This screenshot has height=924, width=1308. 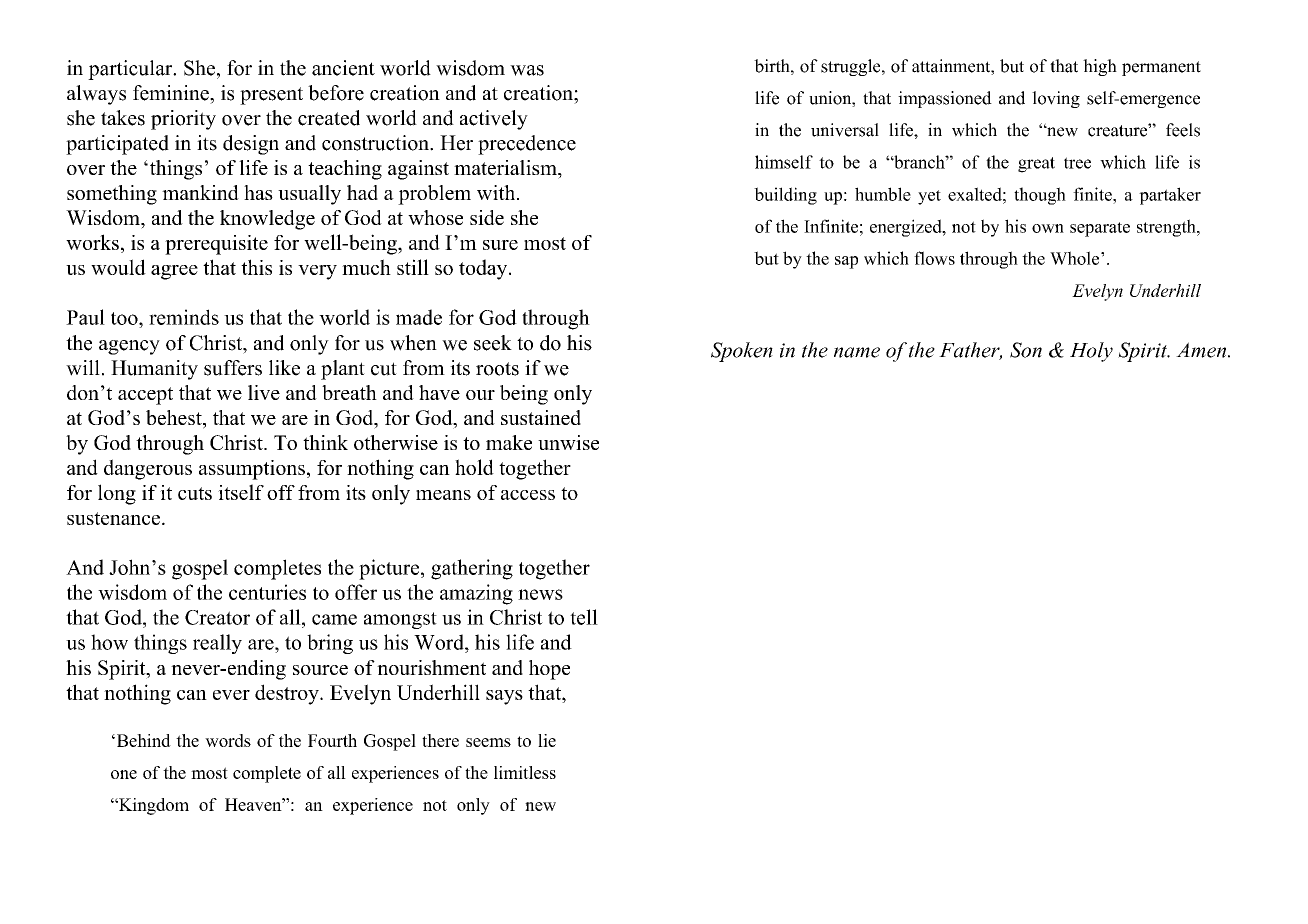 I want to click on feminine, so click(x=172, y=93).
